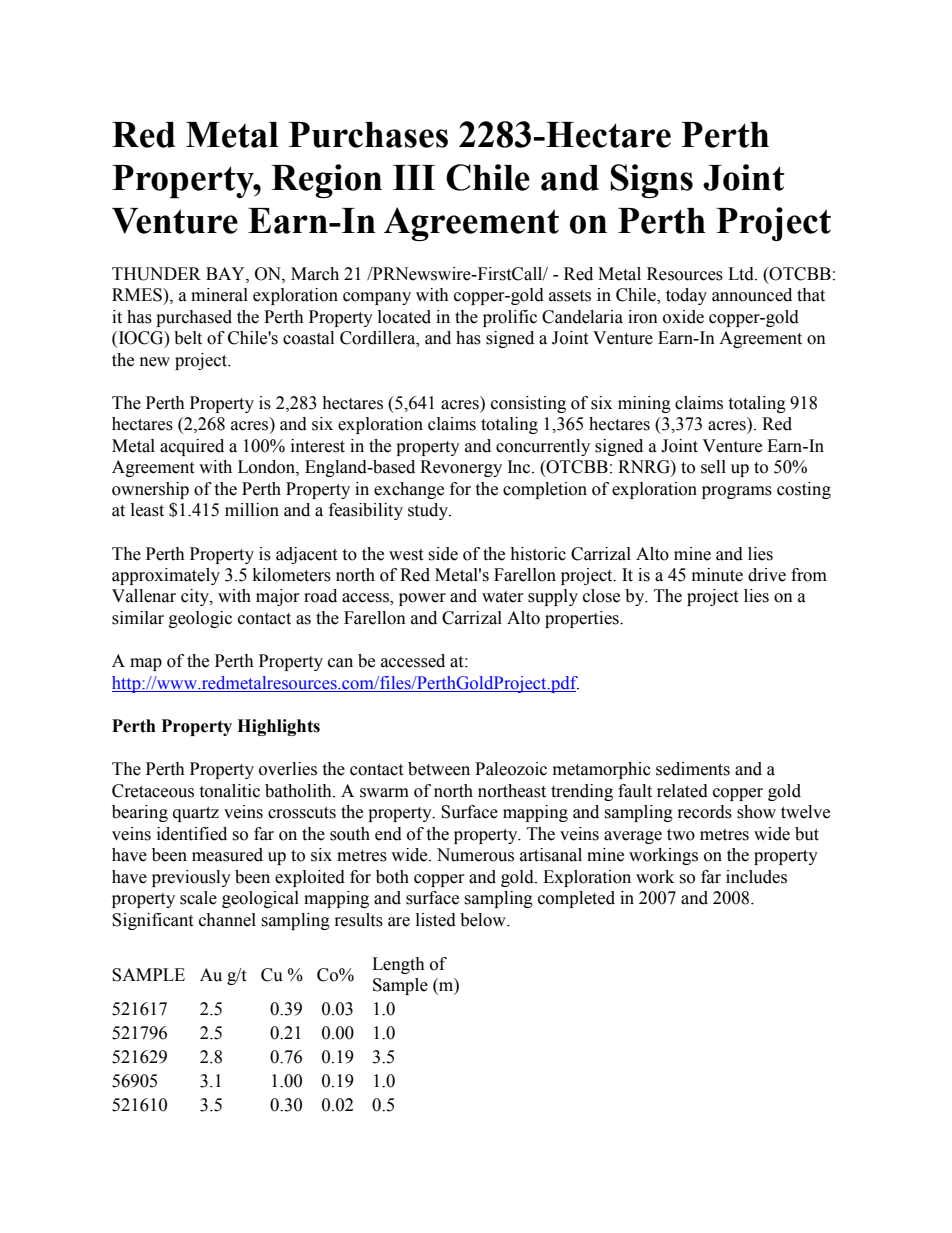  Describe the element at coordinates (166, 576) in the screenshot. I see `approximately` at that location.
